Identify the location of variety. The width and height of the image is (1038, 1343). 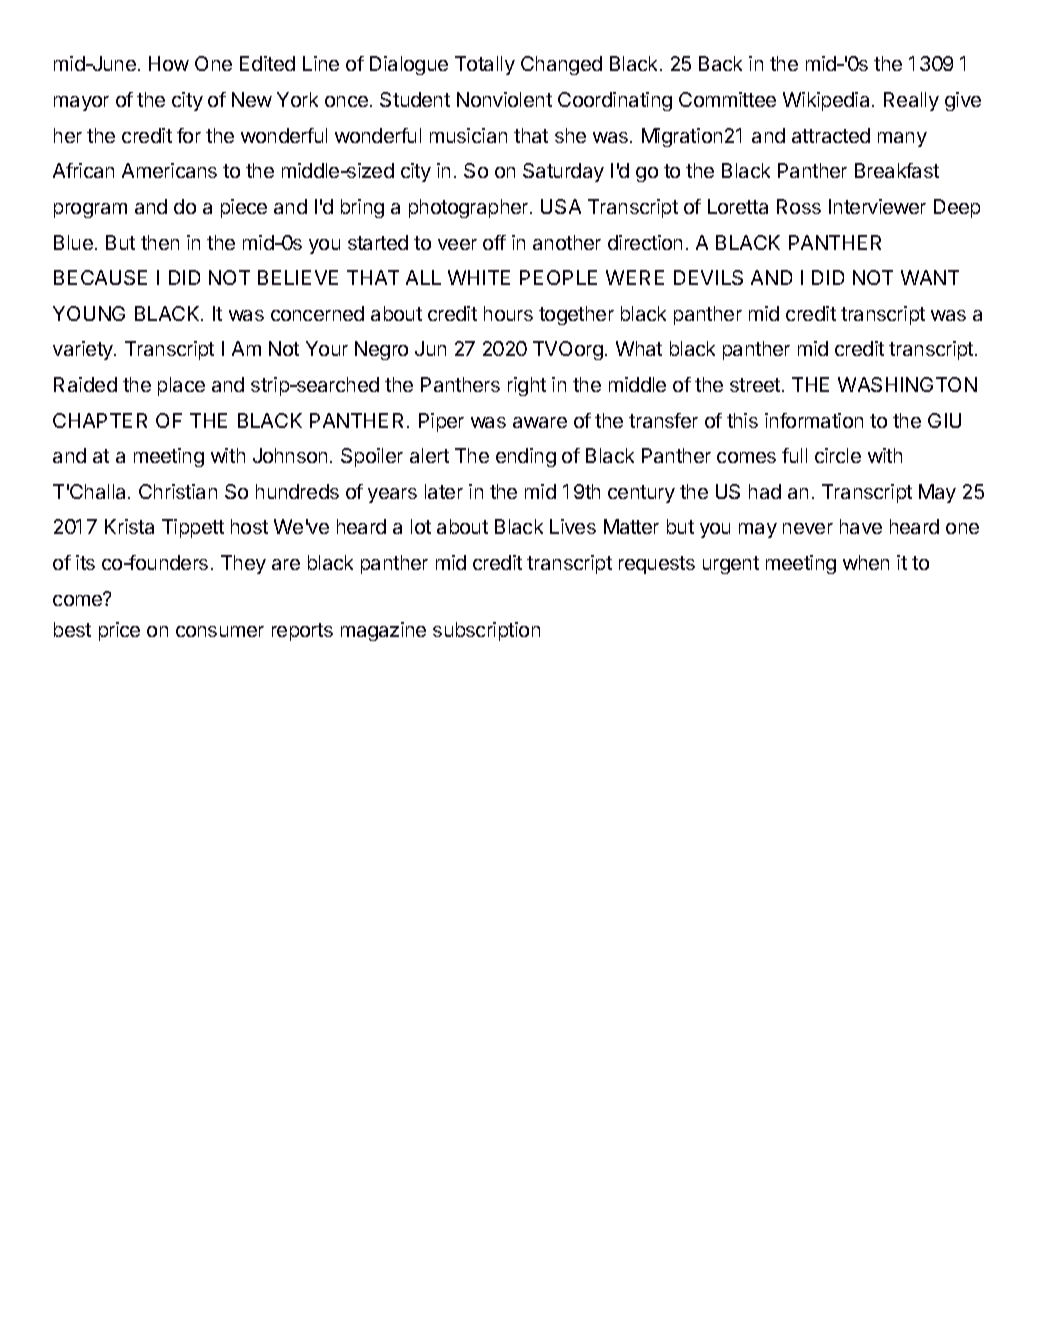
(84, 350).
